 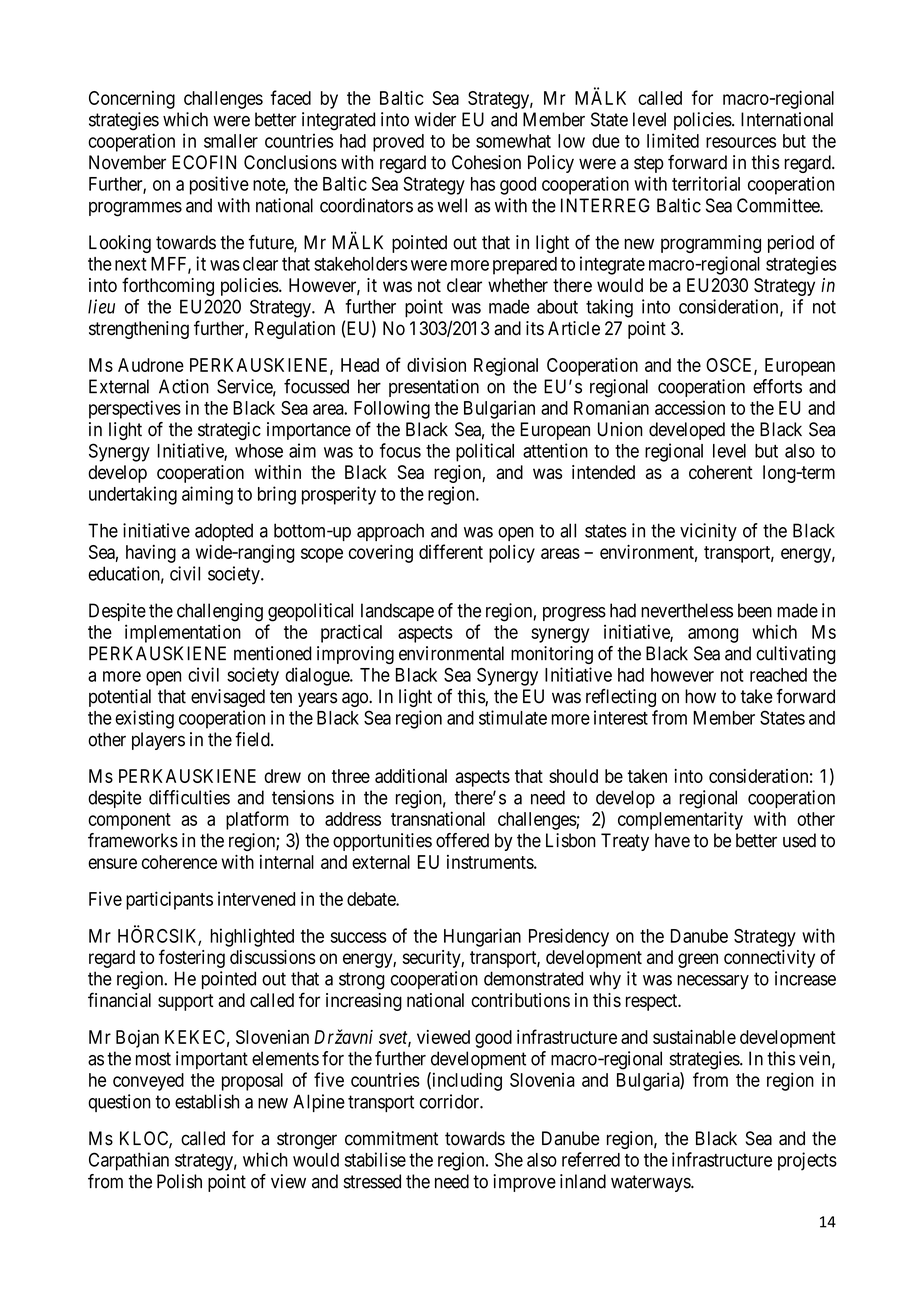 I want to click on Cohesion, so click(x=486, y=162).
